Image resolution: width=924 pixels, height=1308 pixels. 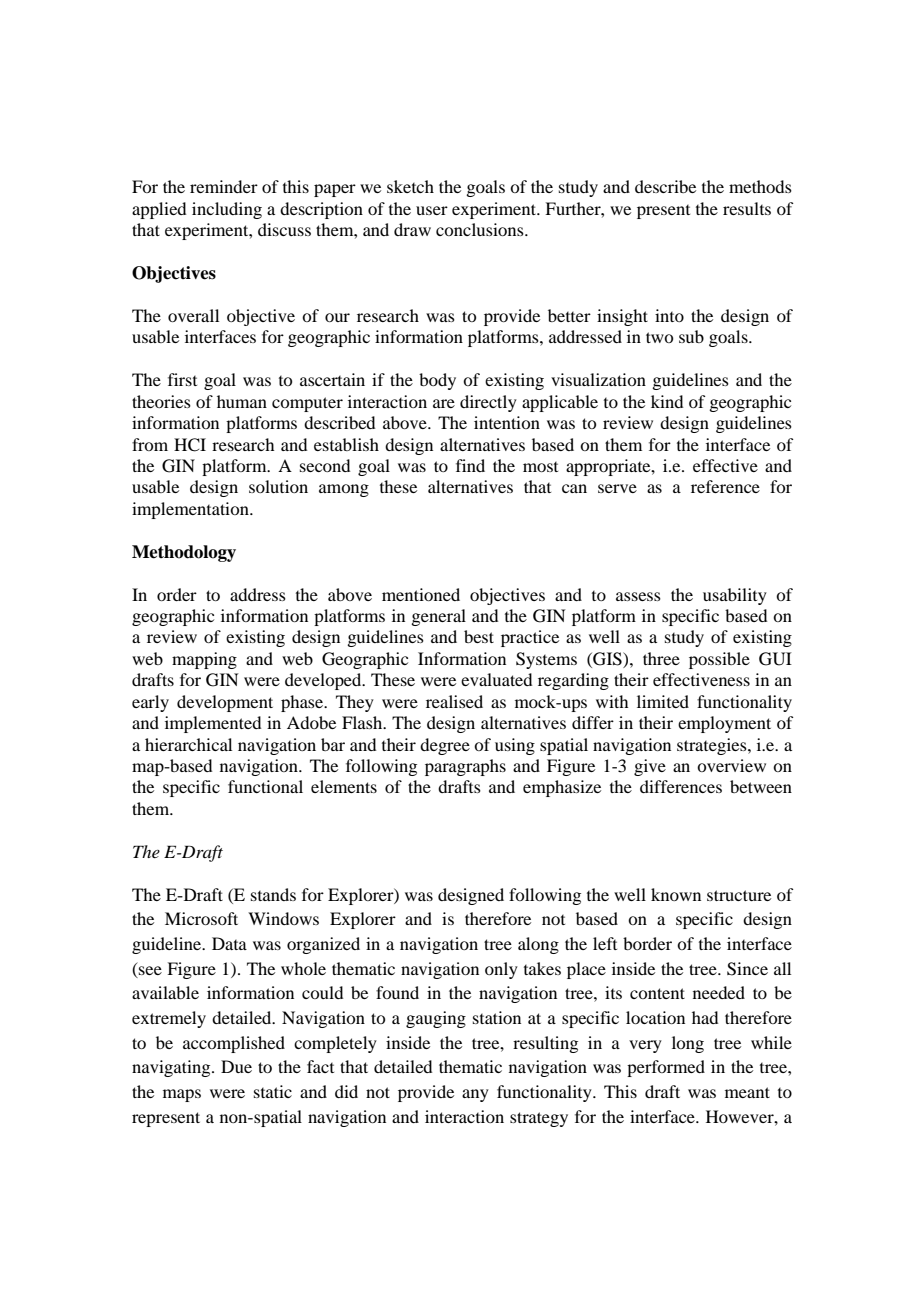 I want to click on best, so click(x=479, y=636).
